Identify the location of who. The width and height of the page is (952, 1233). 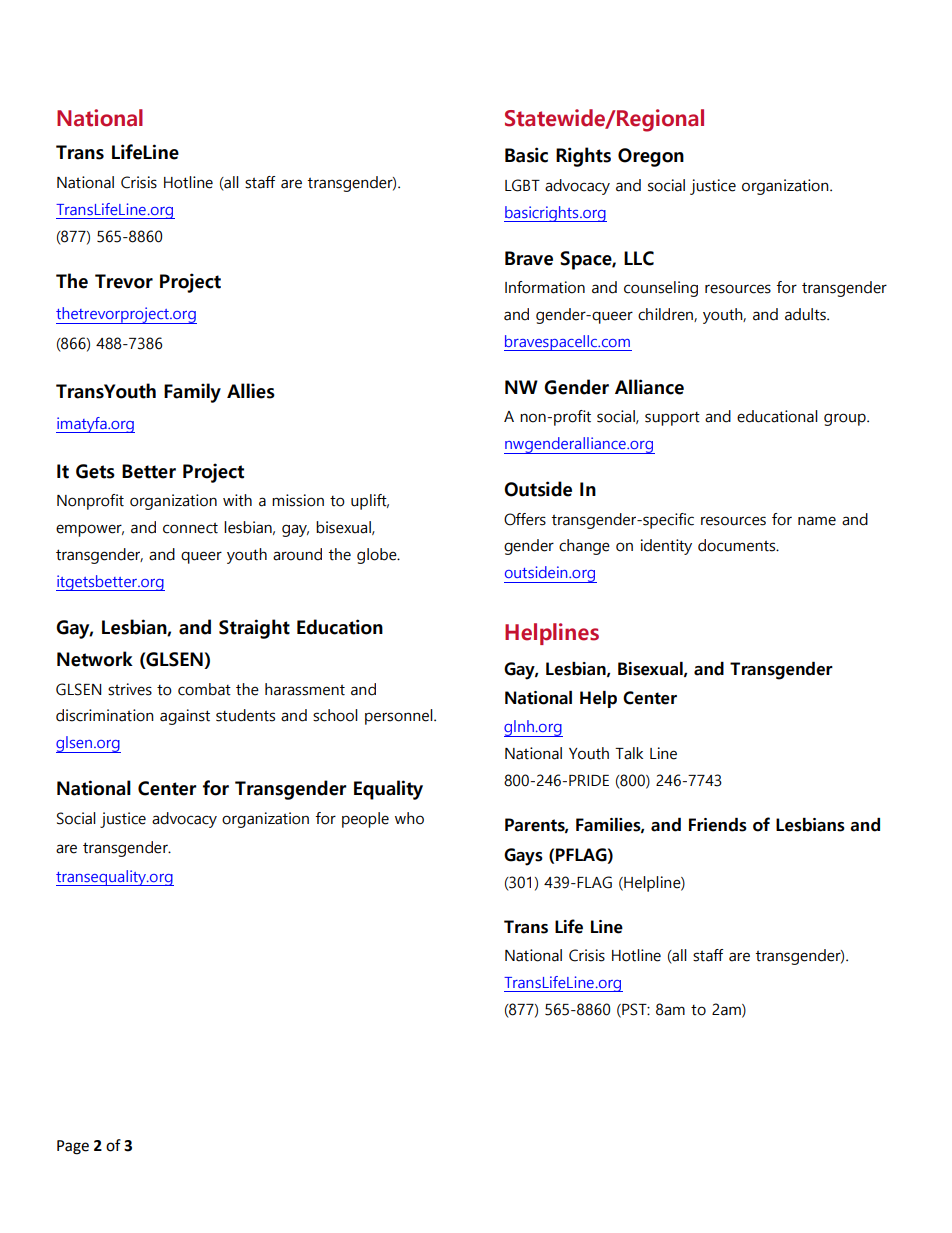
(409, 818).
